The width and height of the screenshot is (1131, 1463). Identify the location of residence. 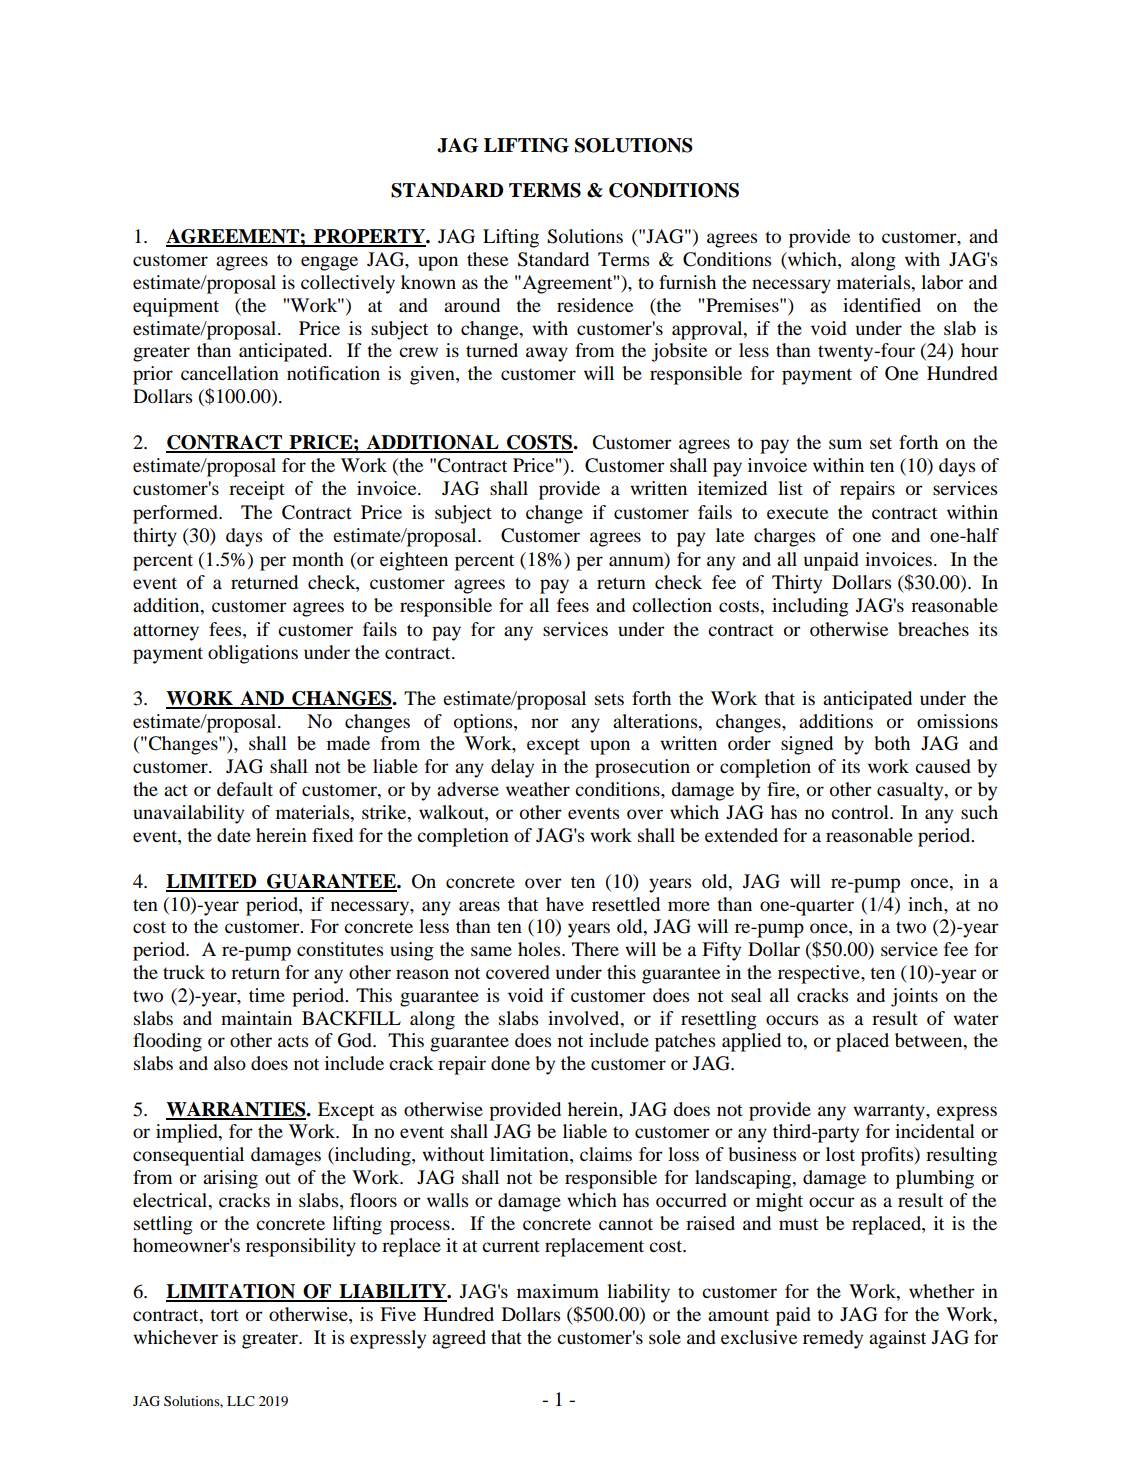
(595, 305).
